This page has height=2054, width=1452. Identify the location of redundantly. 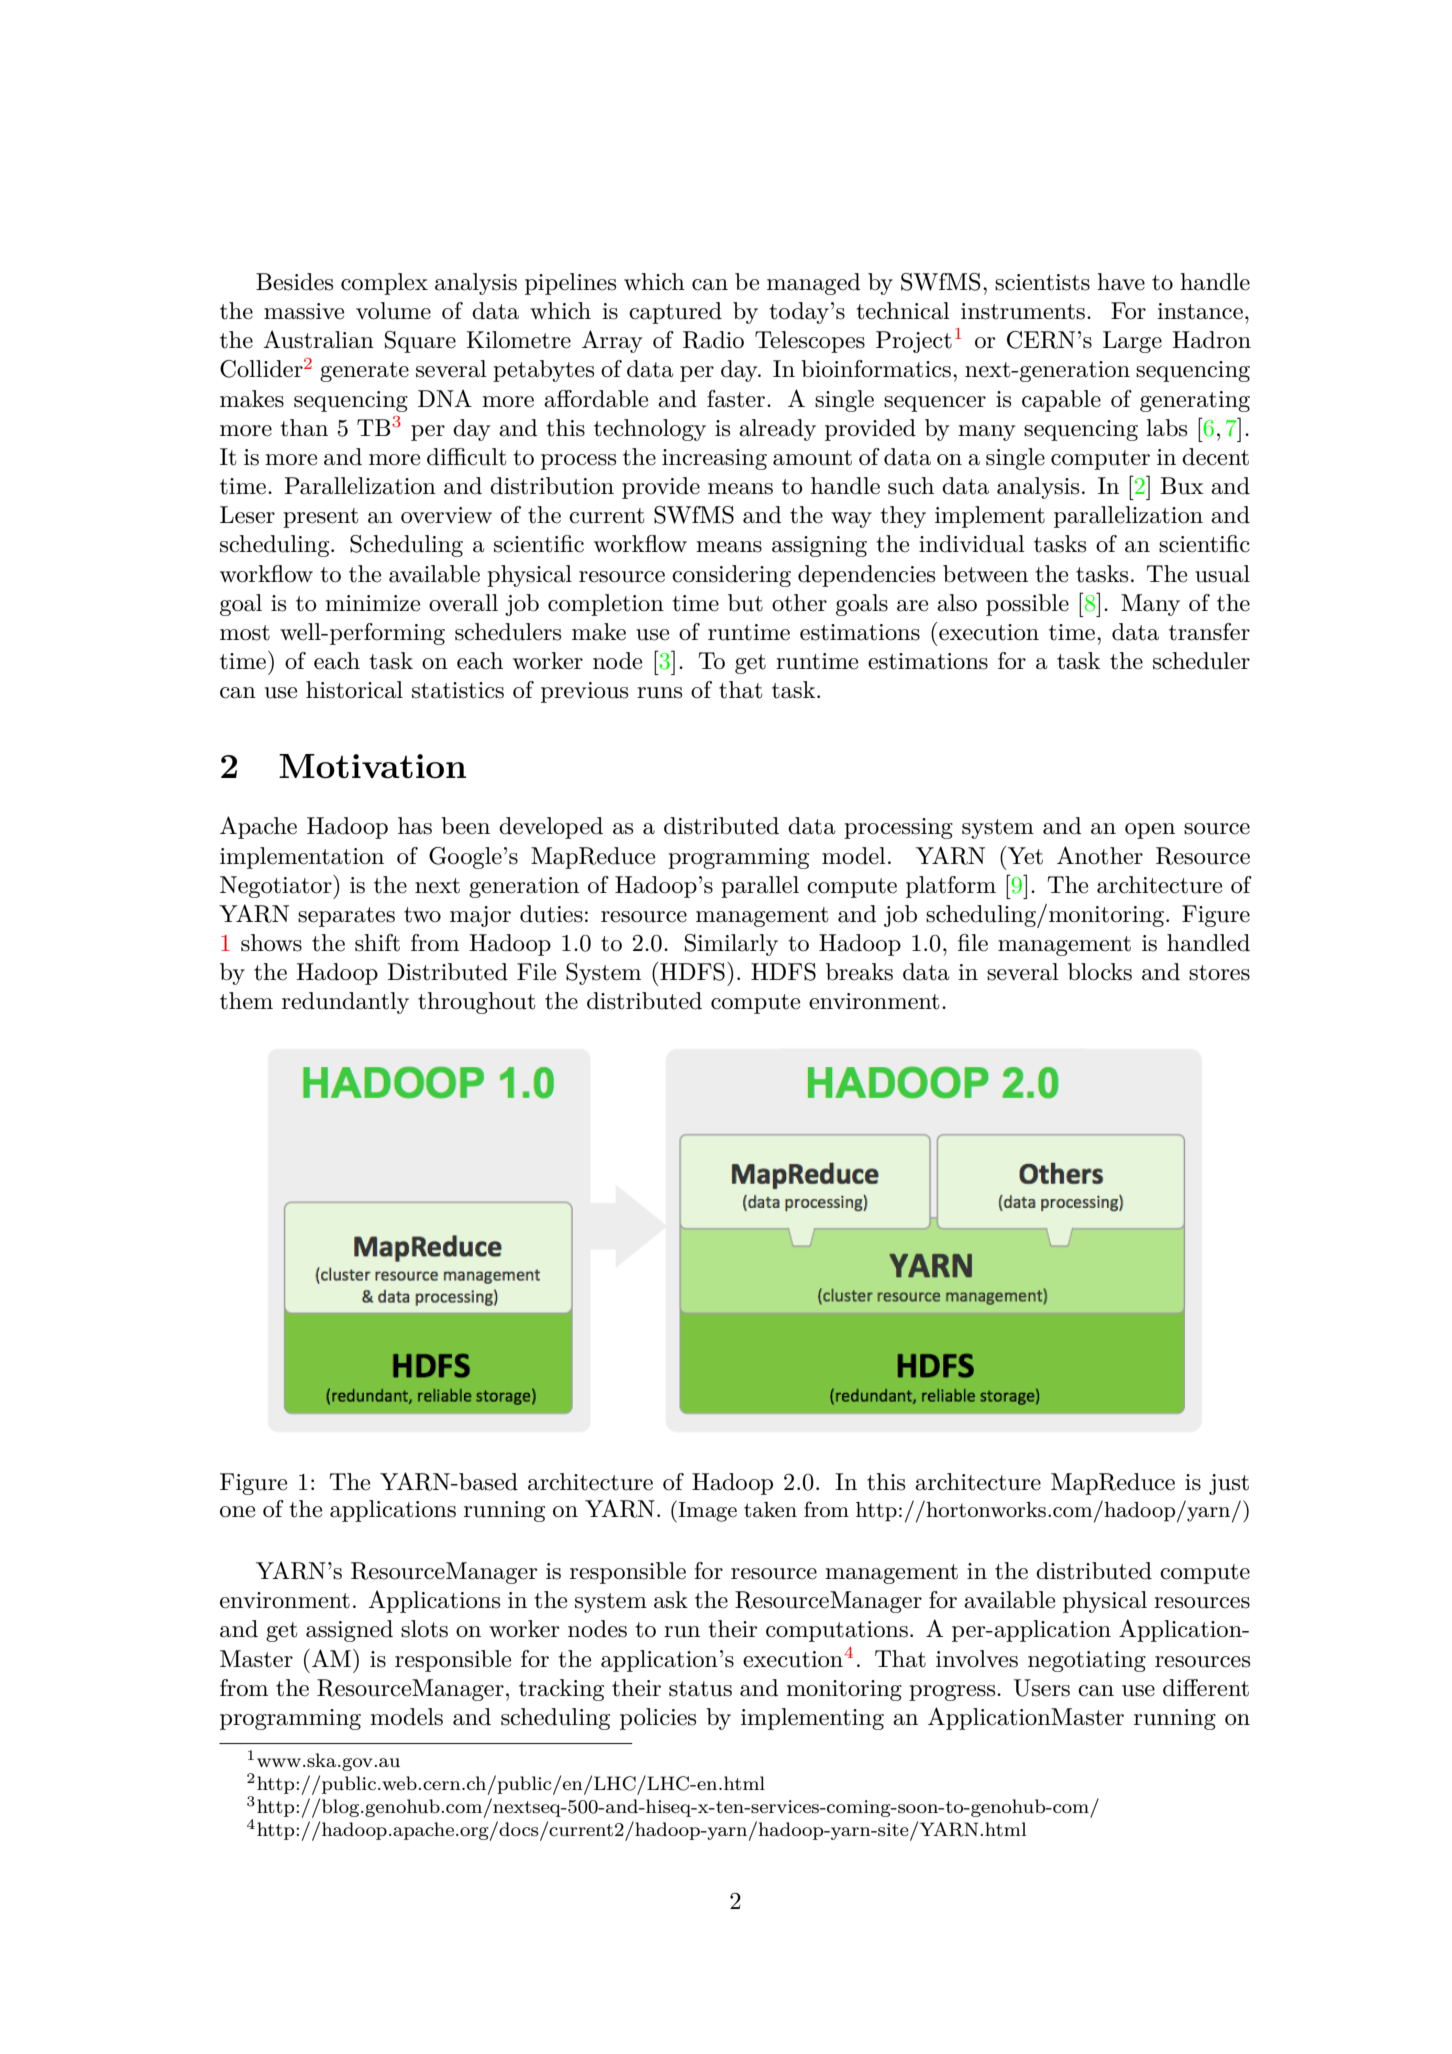
(345, 1003).
